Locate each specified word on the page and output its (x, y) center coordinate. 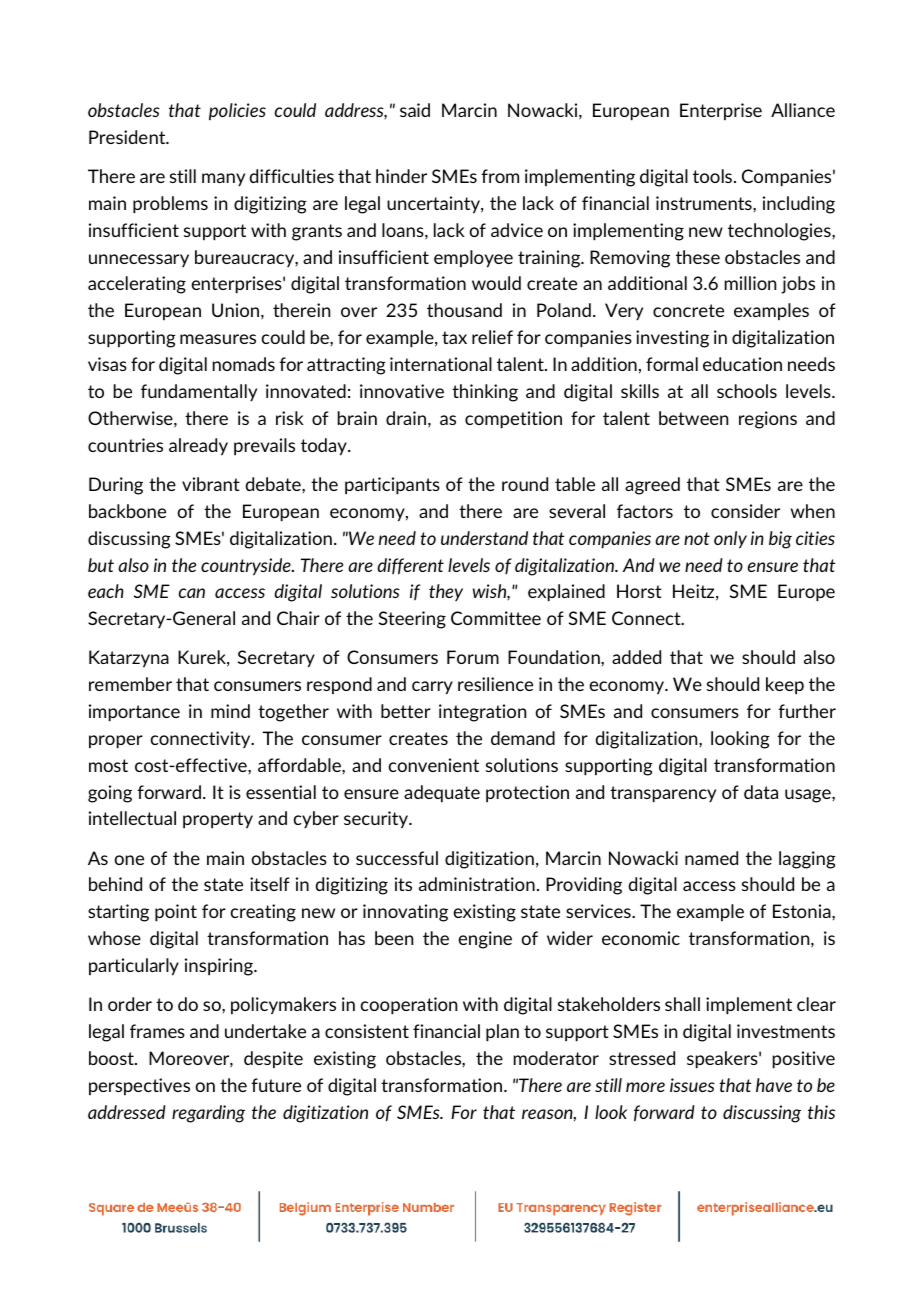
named (711, 858)
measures (218, 339)
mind (230, 711)
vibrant (211, 484)
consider (745, 511)
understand (484, 538)
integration (482, 713)
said (415, 110)
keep (785, 686)
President (128, 137)
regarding (208, 1114)
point (176, 913)
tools (714, 176)
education (742, 364)
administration (477, 884)
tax (454, 337)
